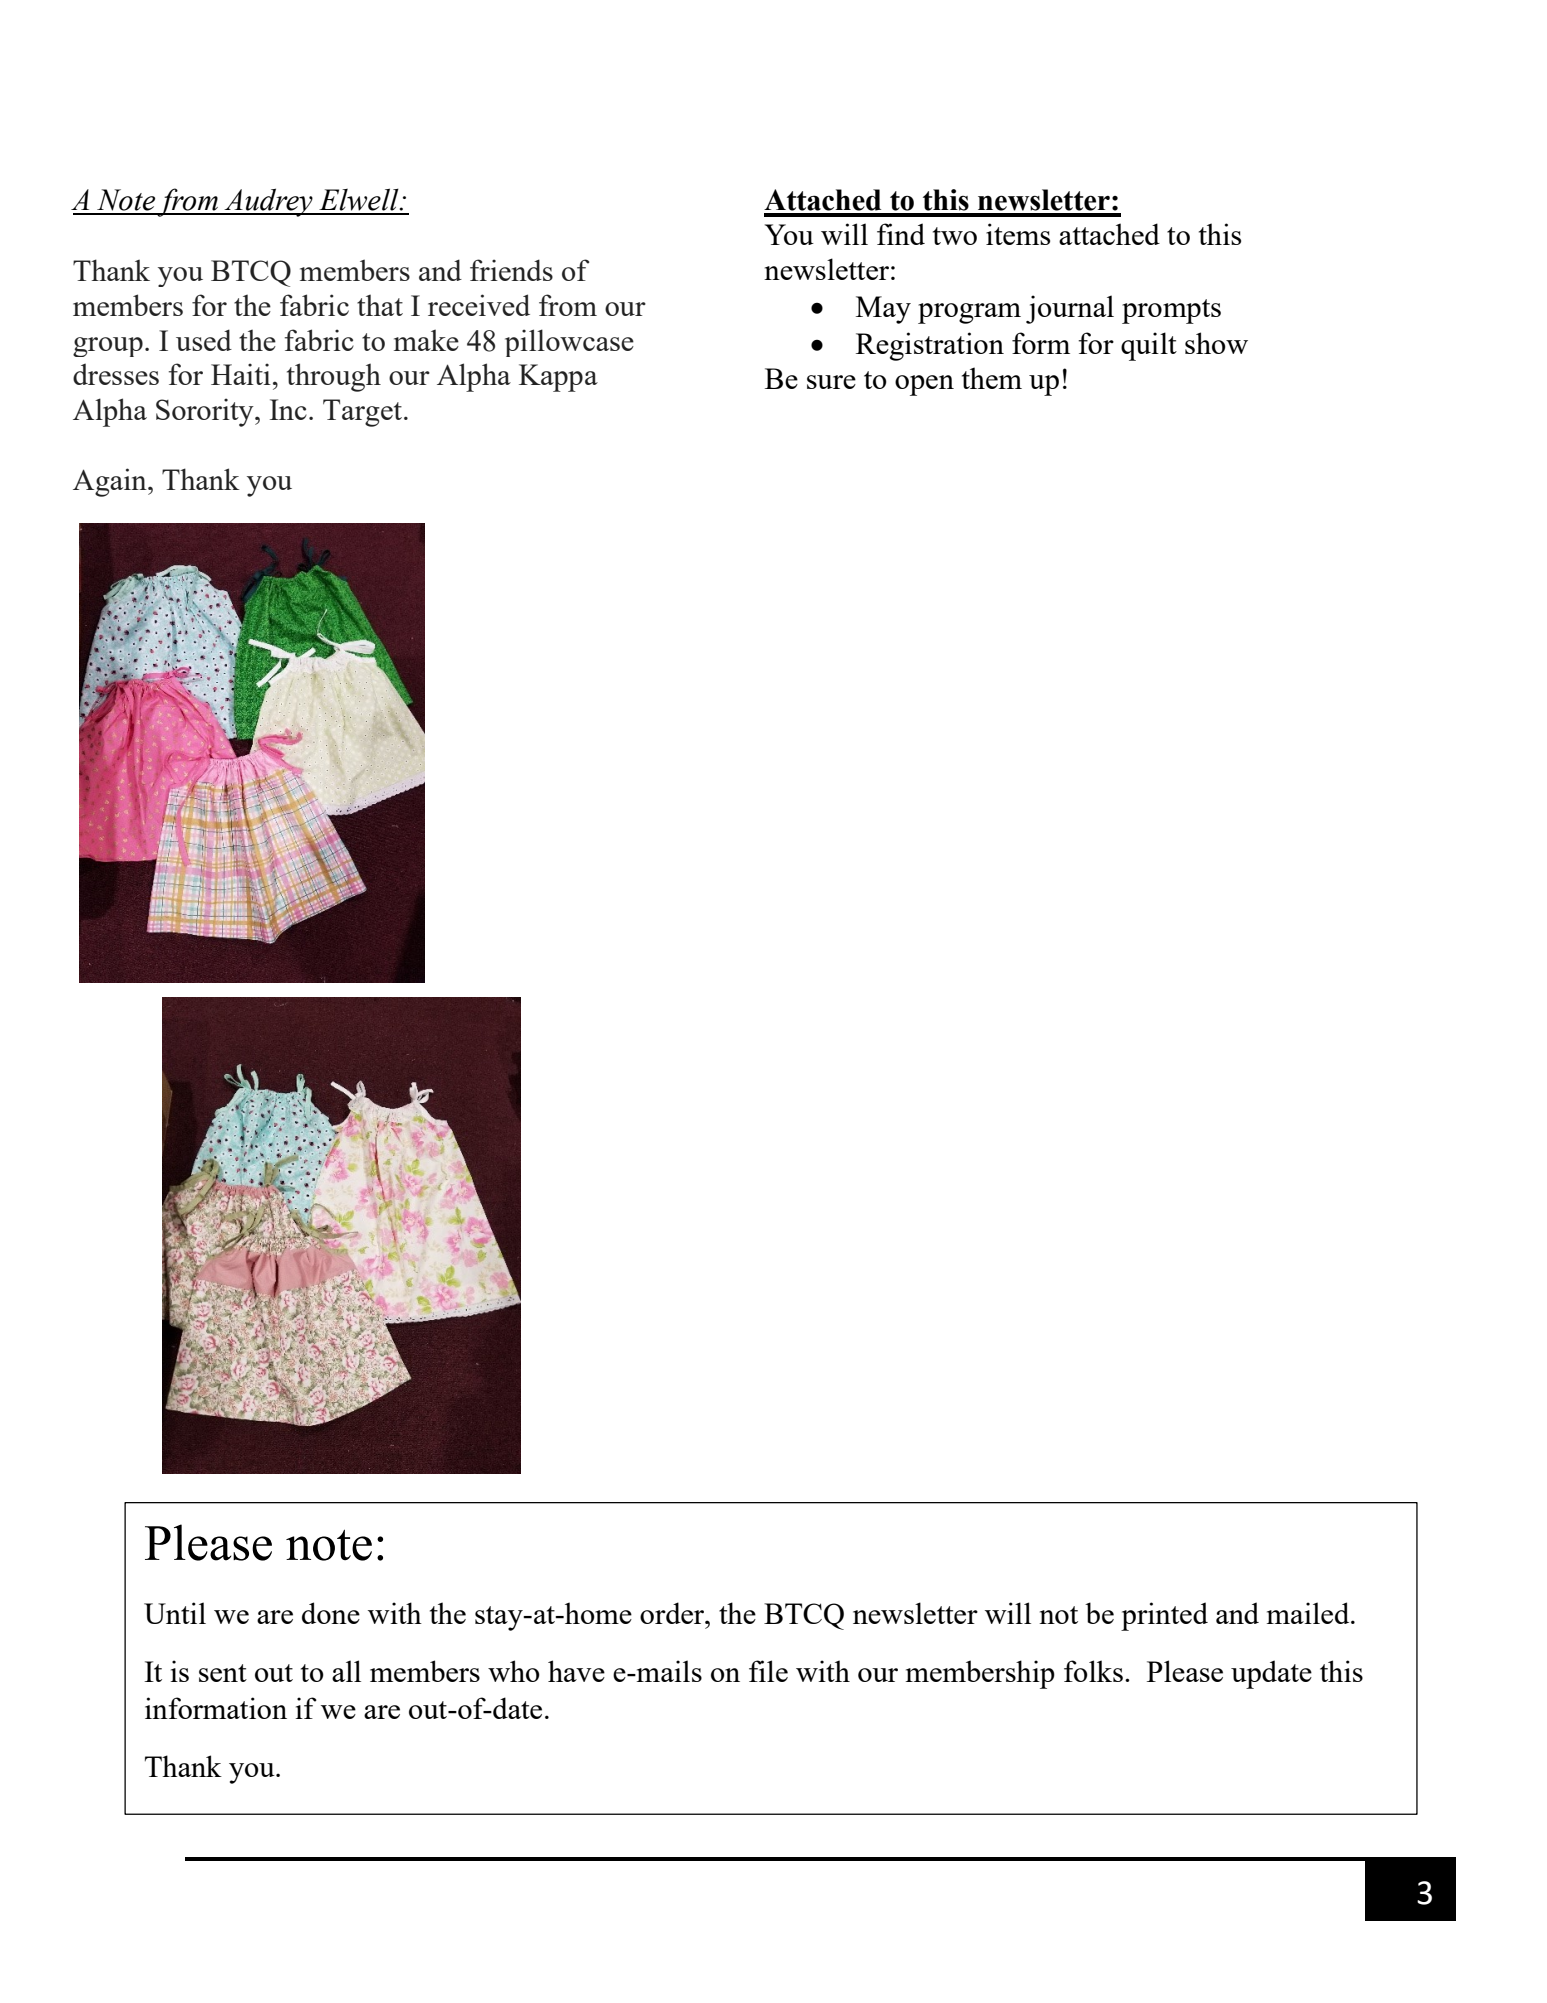  What do you see at coordinates (831, 382) in the screenshot?
I see `sure` at bounding box center [831, 382].
